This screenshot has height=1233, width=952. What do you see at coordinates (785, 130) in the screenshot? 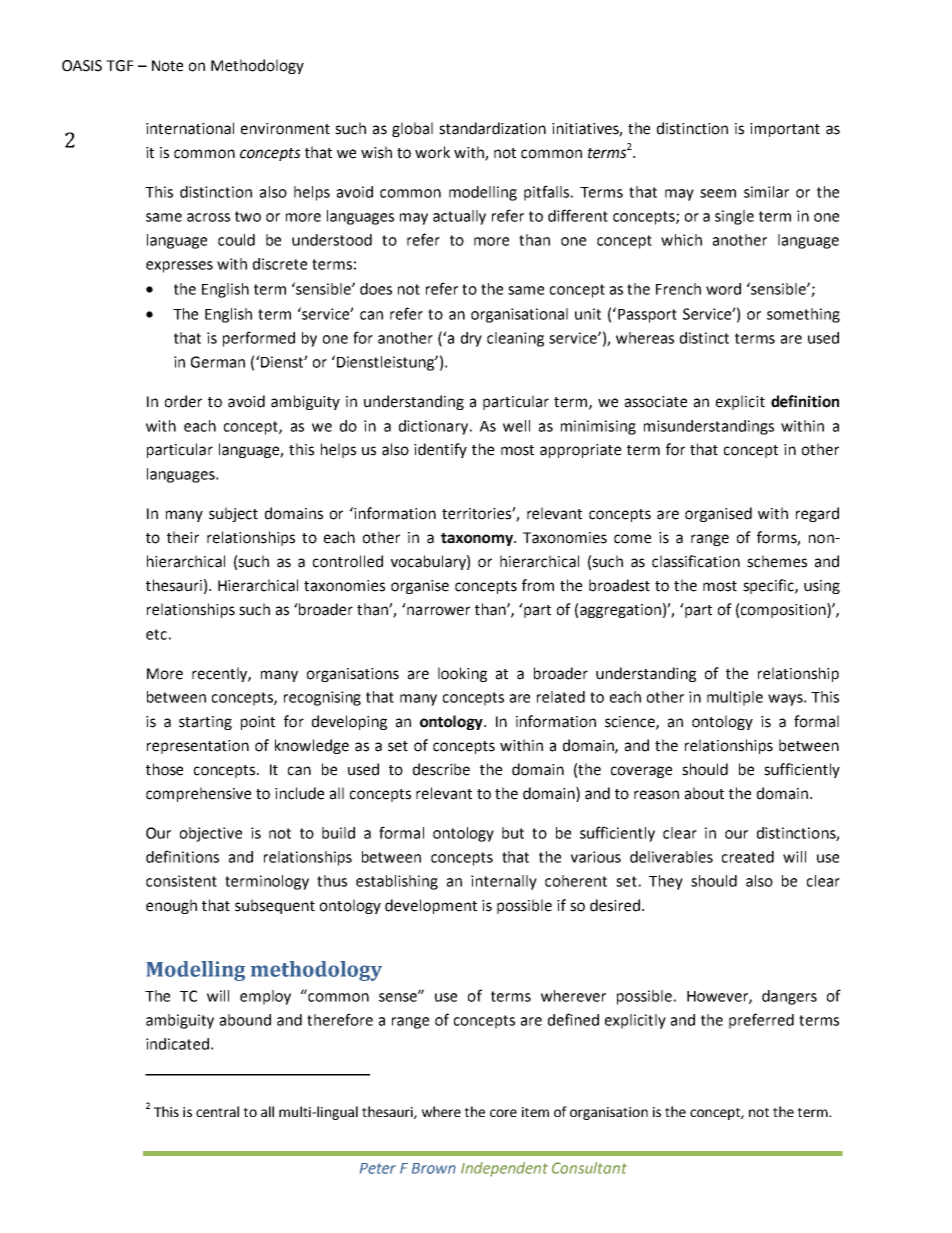
I see `important` at bounding box center [785, 130].
